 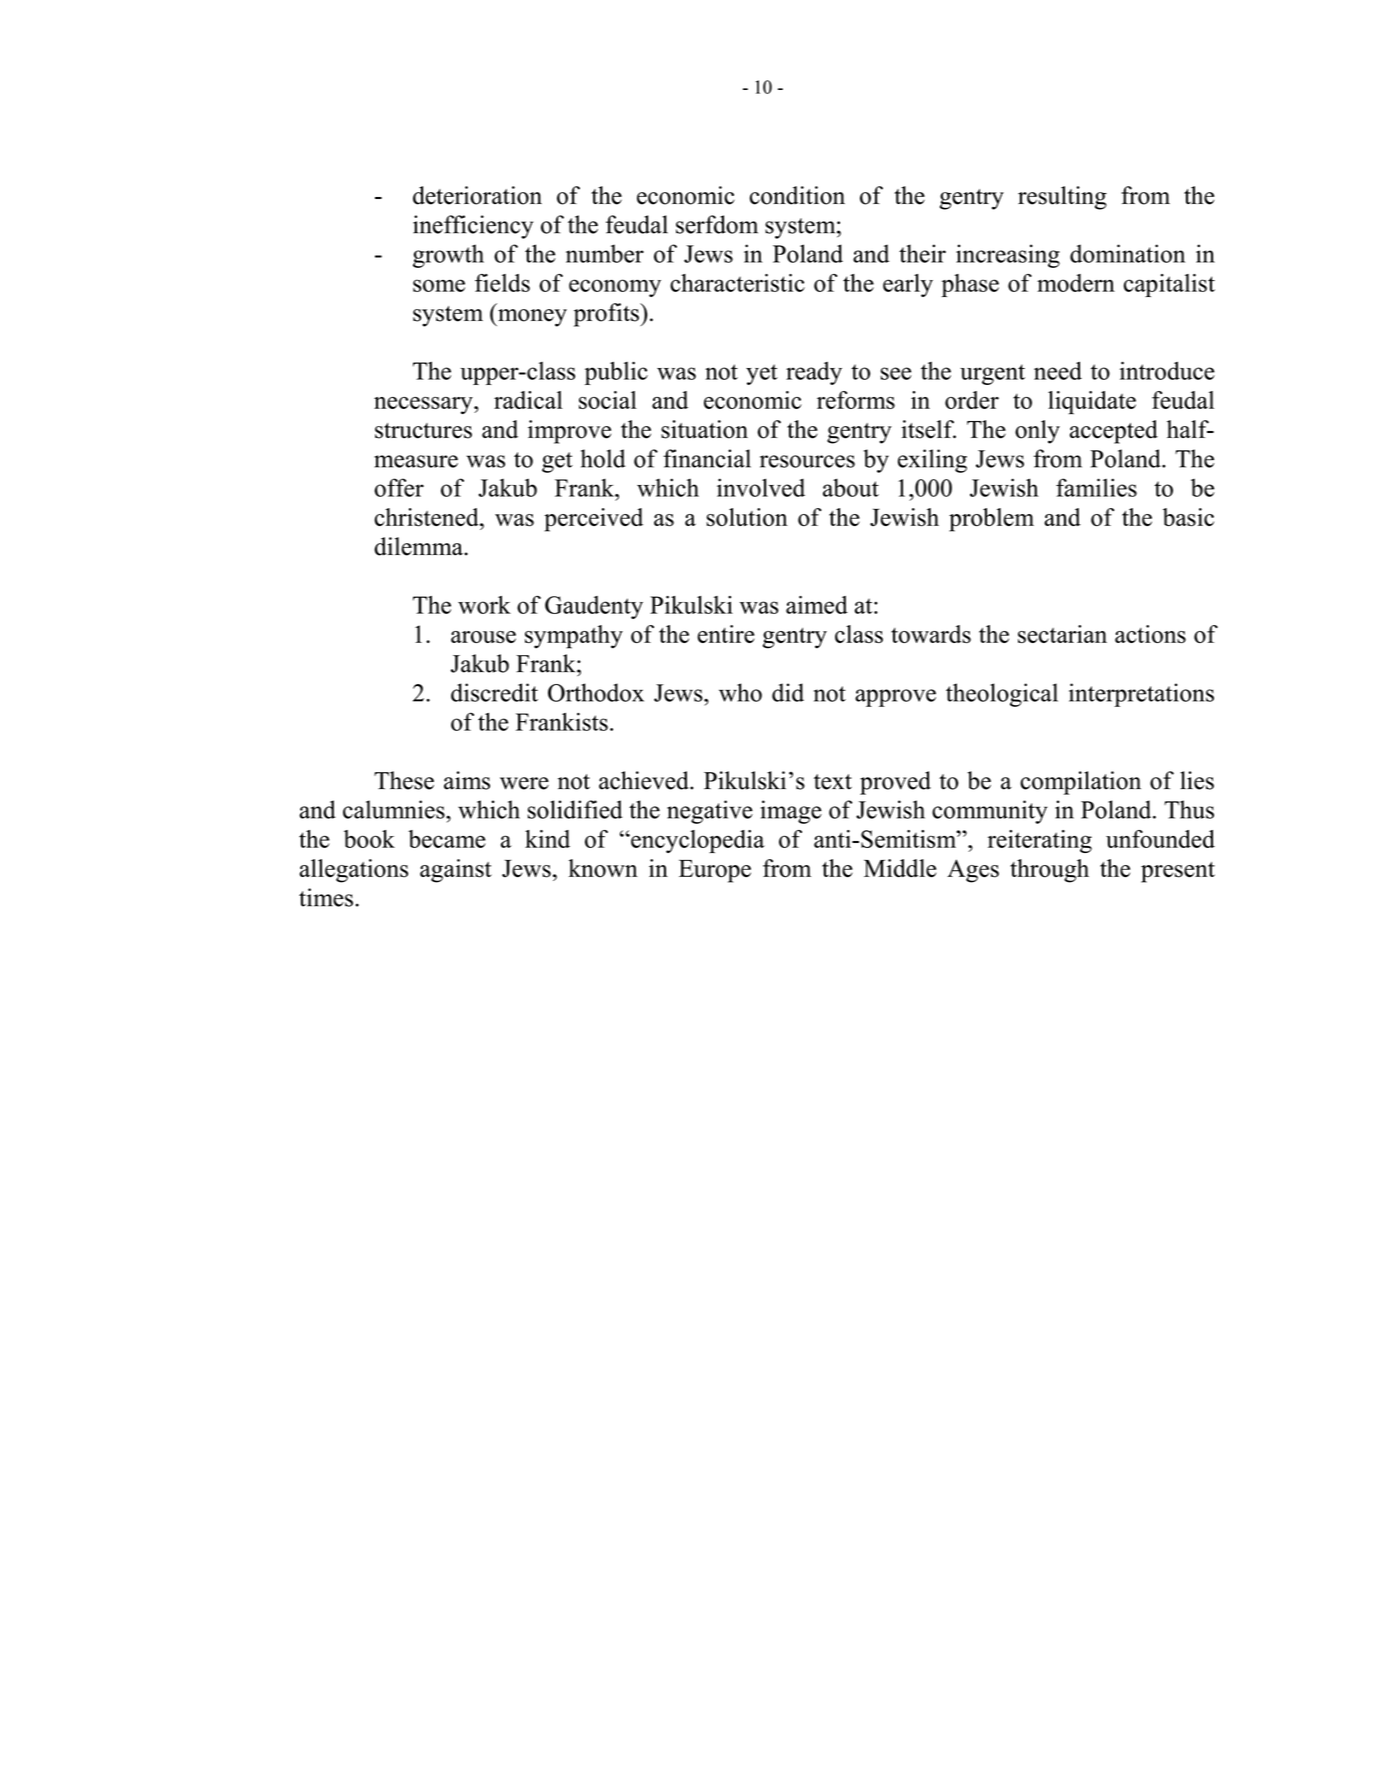 What do you see at coordinates (747, 517) in the screenshot?
I see `solution` at bounding box center [747, 517].
